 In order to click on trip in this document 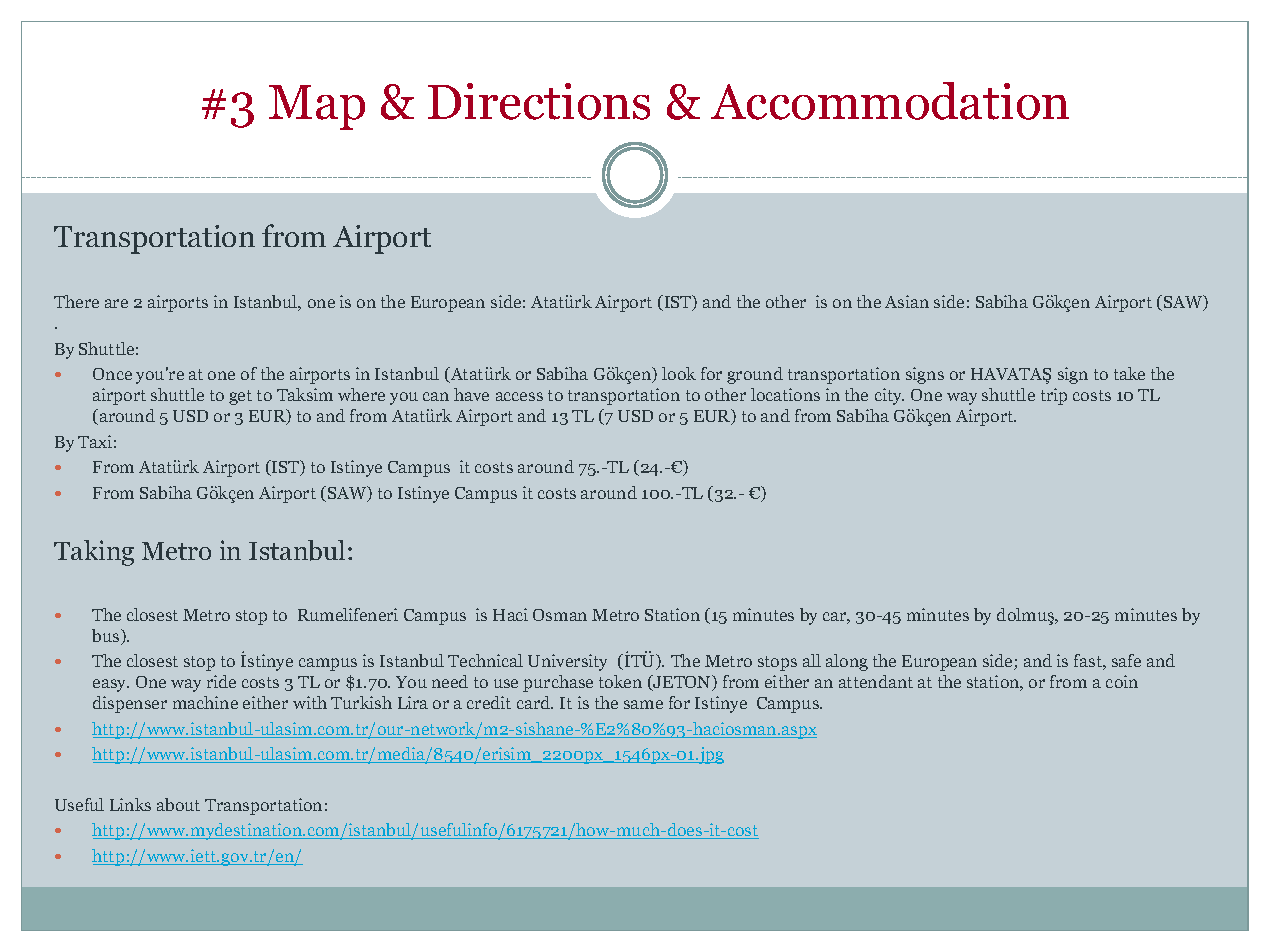, I will do `click(1054, 396)`.
